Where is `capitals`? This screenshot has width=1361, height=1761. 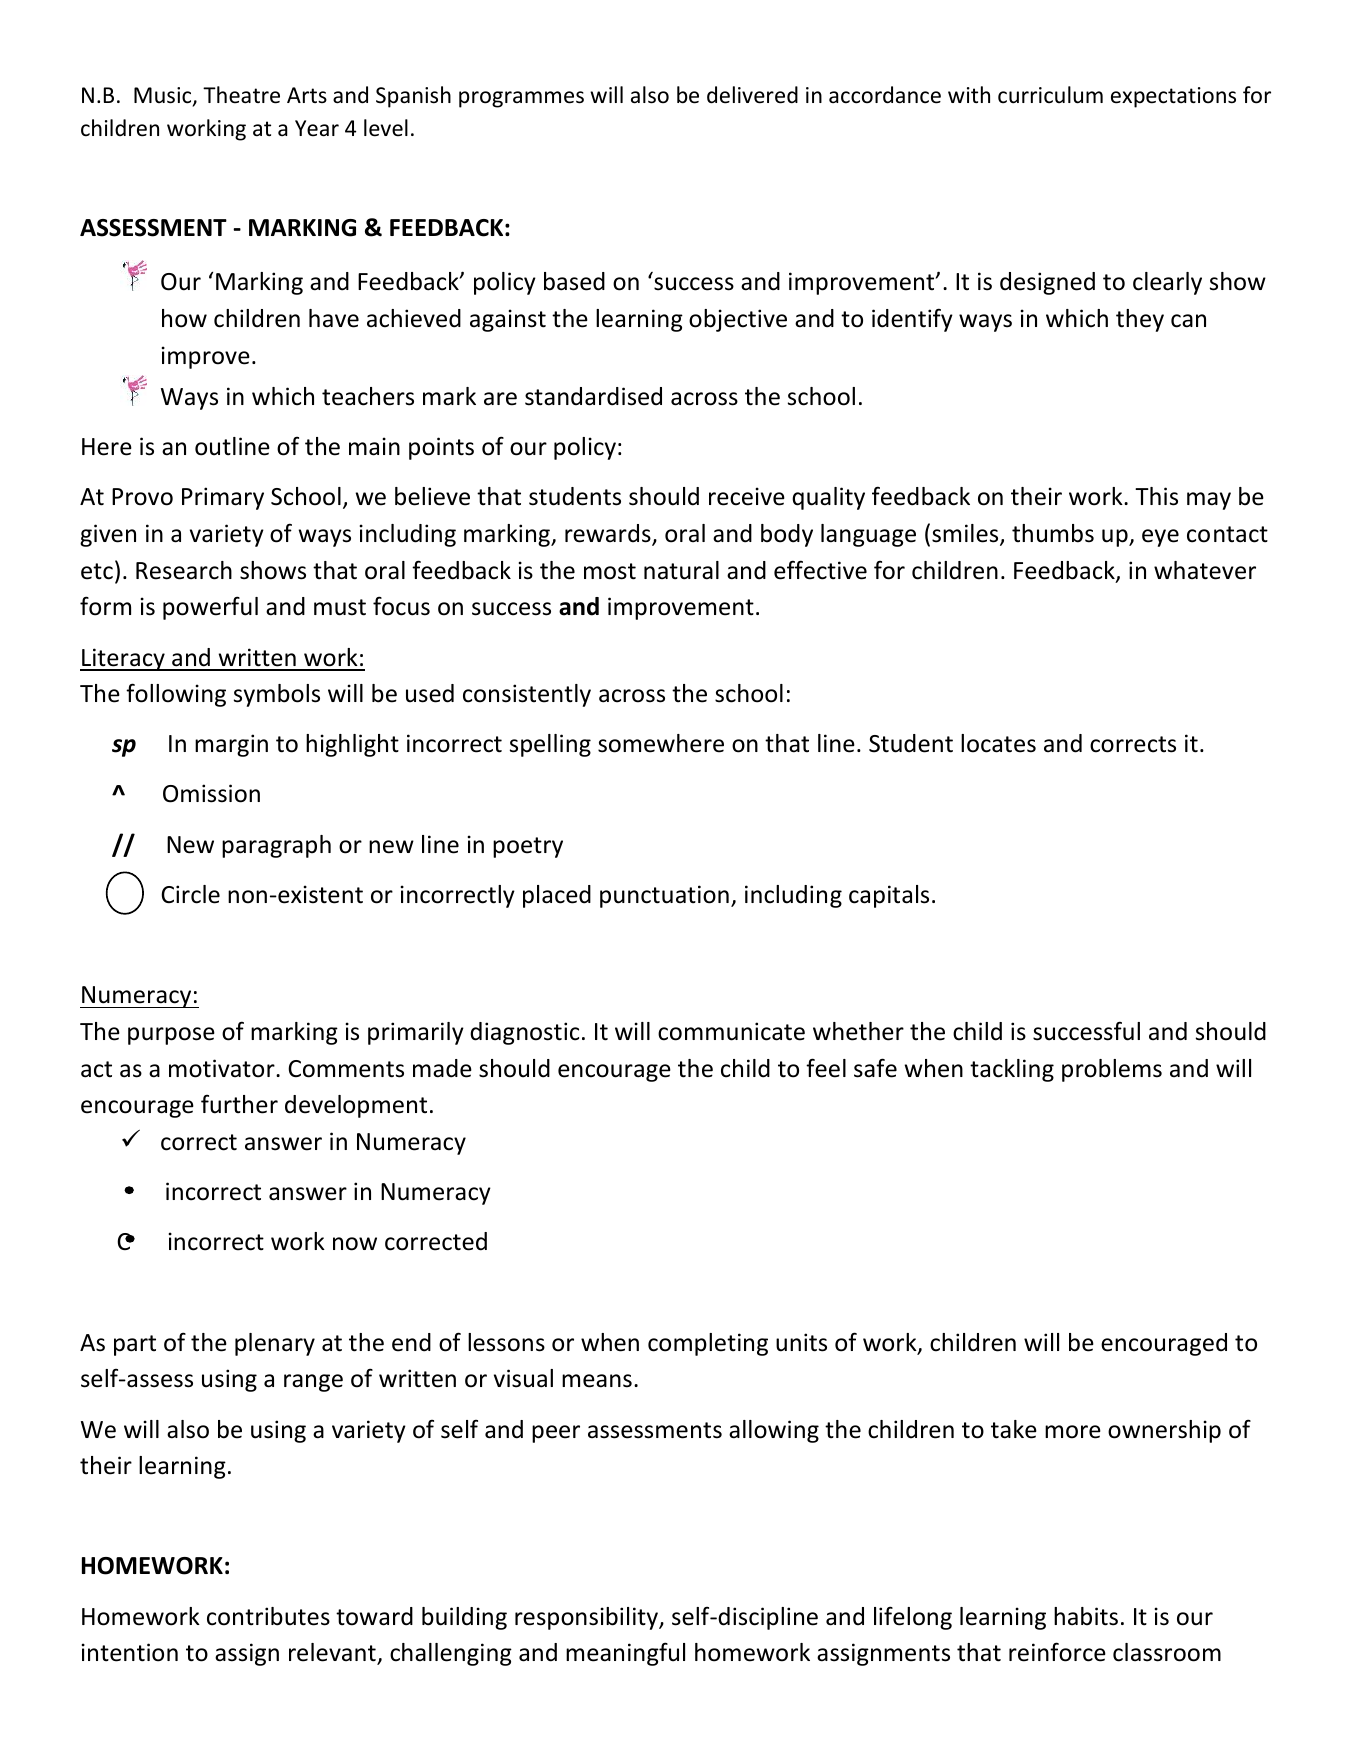
capitals is located at coordinates (889, 896).
